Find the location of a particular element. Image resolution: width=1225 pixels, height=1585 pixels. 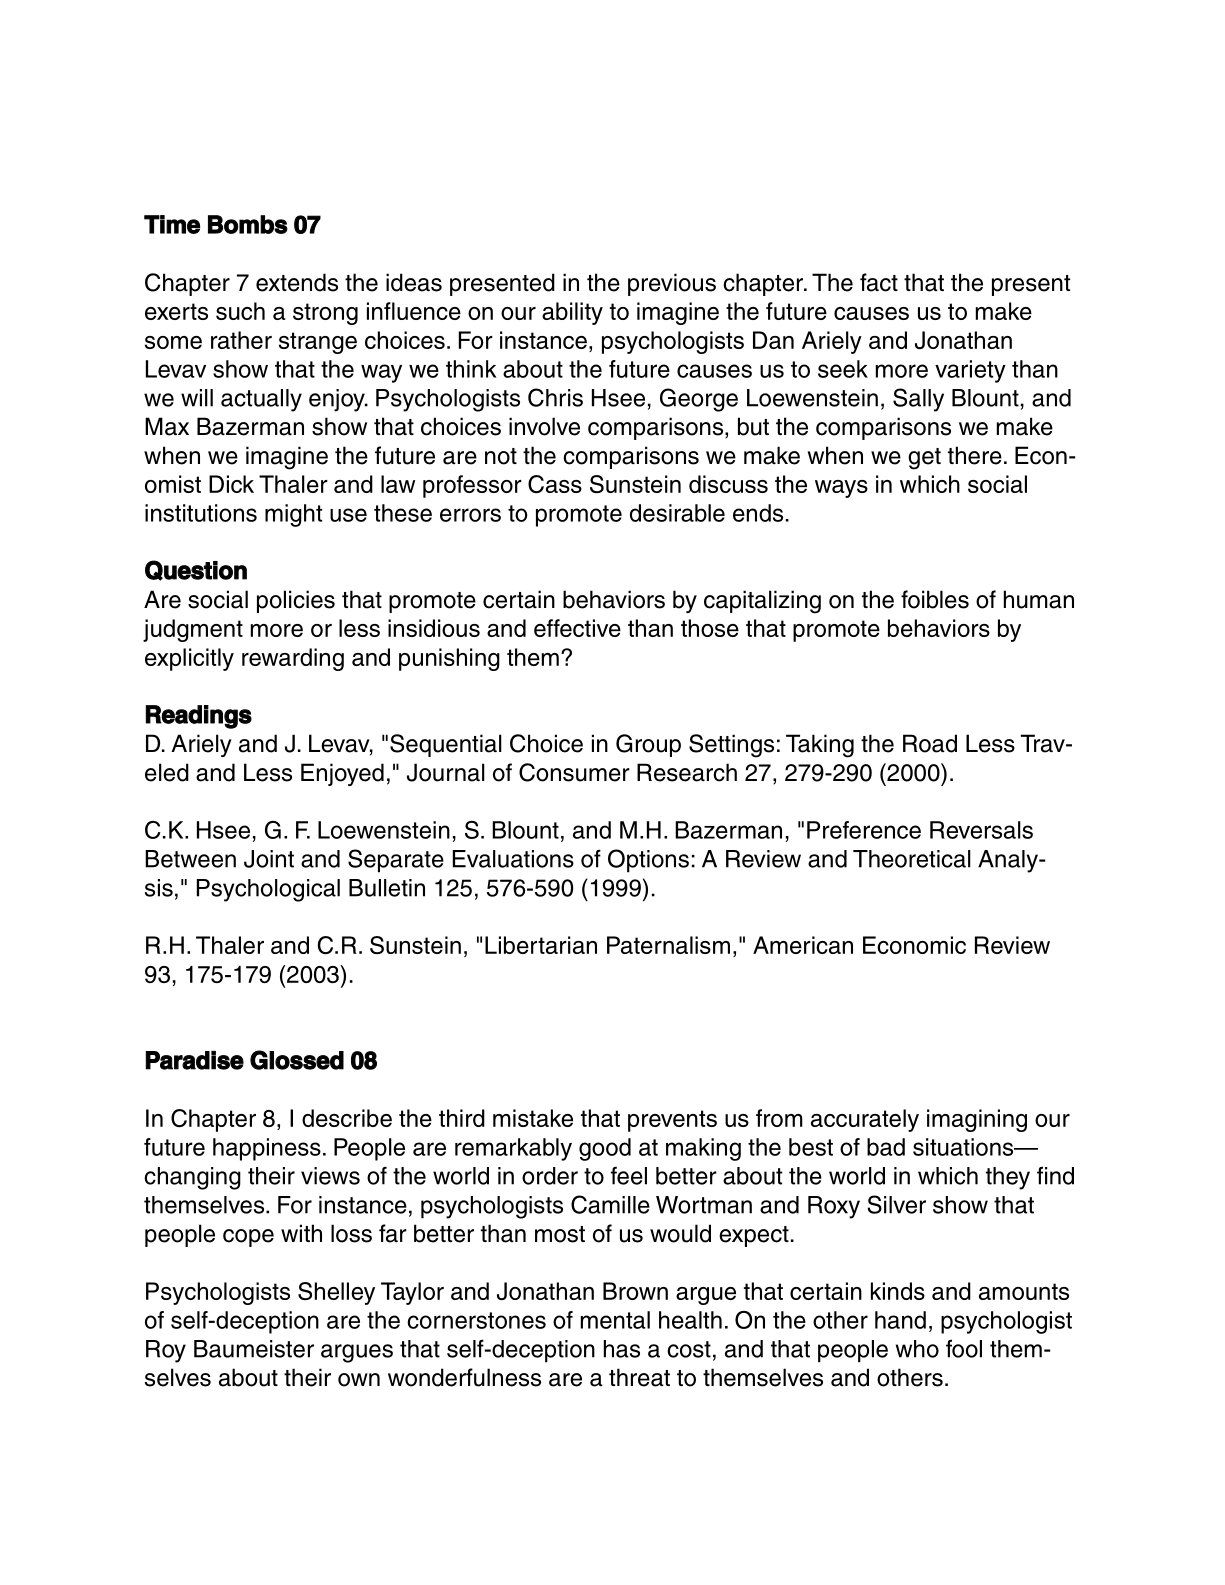

fool is located at coordinates (964, 1348).
